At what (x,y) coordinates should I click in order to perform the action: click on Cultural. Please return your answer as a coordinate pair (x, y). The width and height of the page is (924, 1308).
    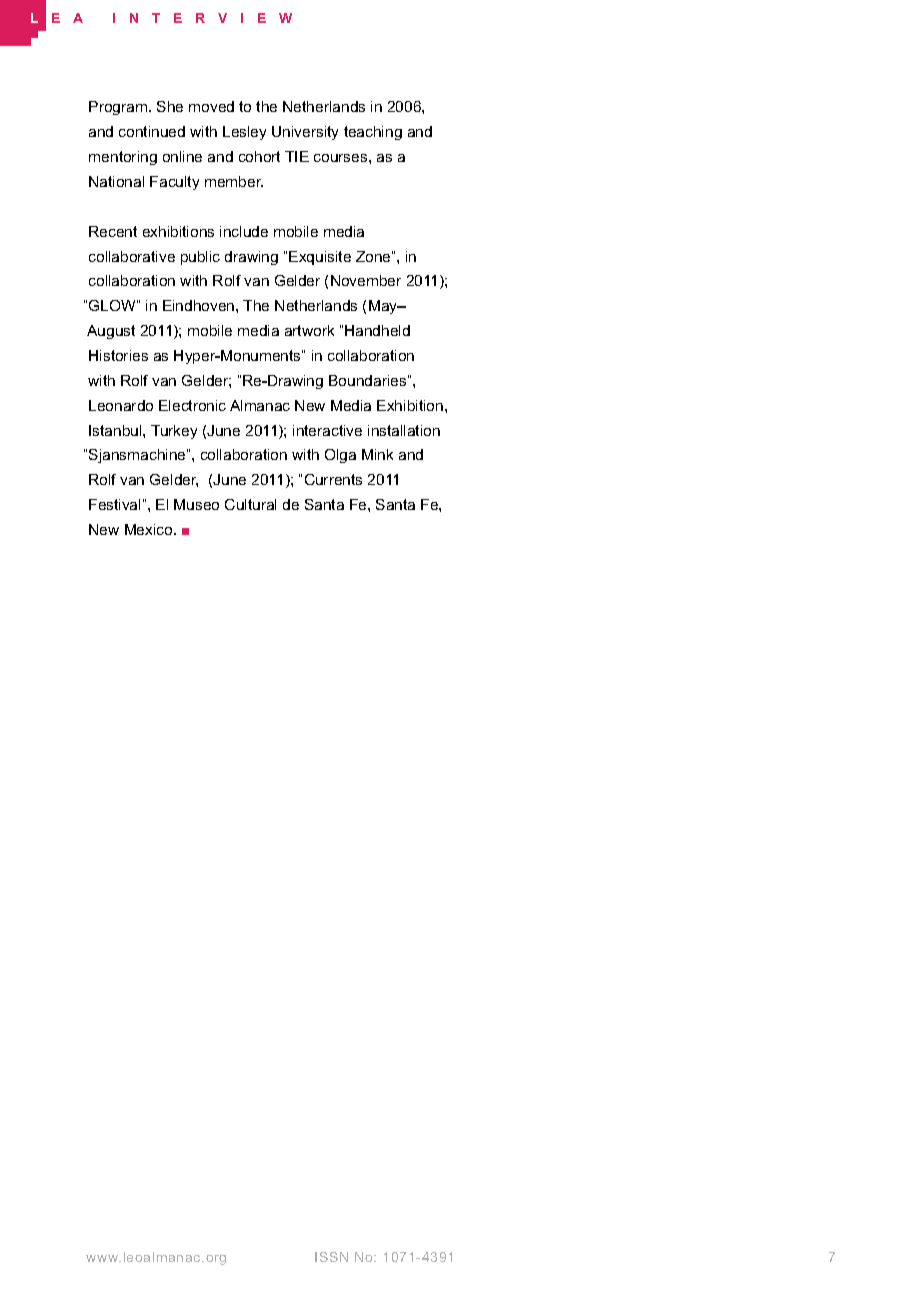
    Looking at the image, I should click on (250, 504).
